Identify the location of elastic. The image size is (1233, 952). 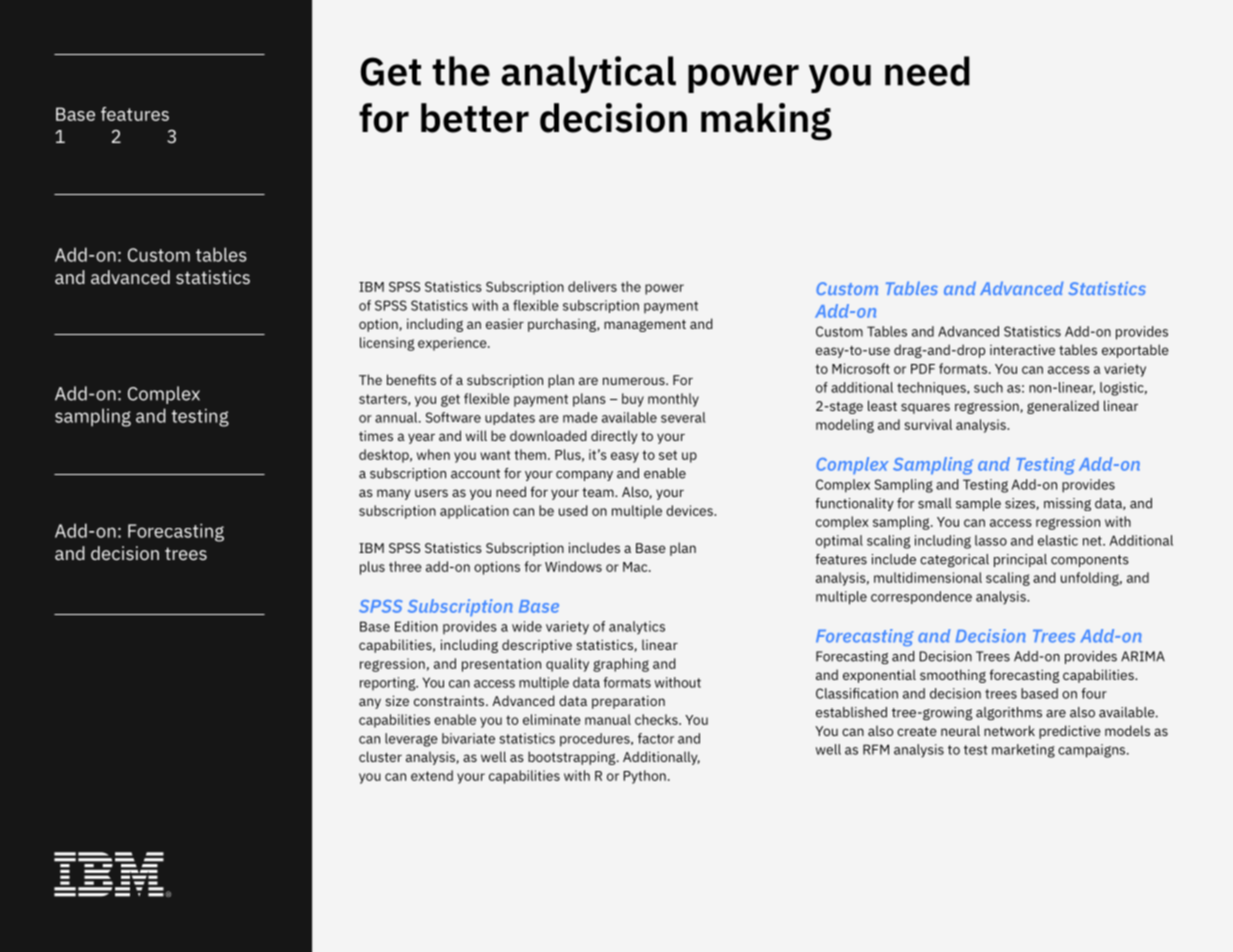
(1058, 540).
